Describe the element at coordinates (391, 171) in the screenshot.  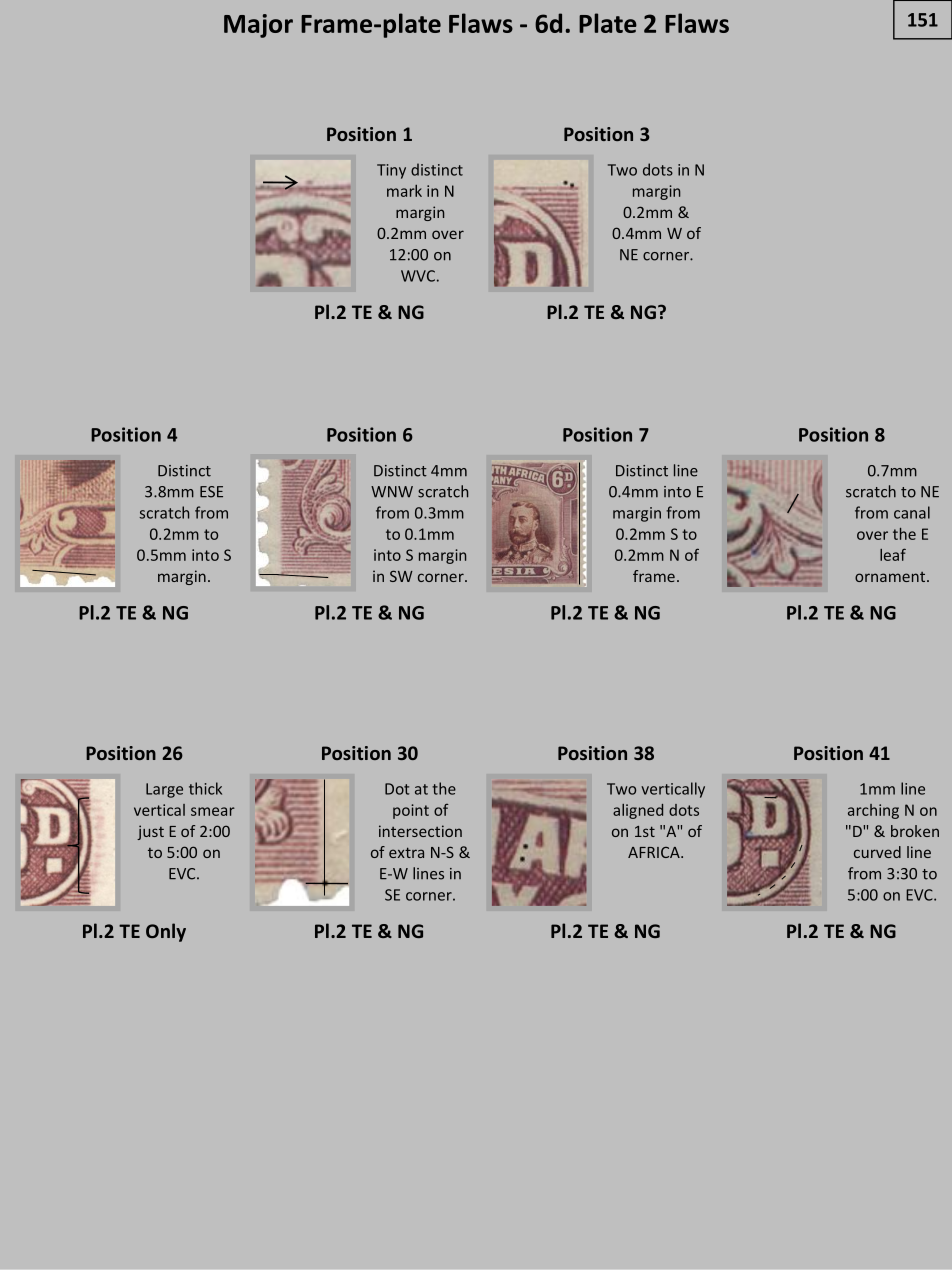
I see `Tiny` at that location.
